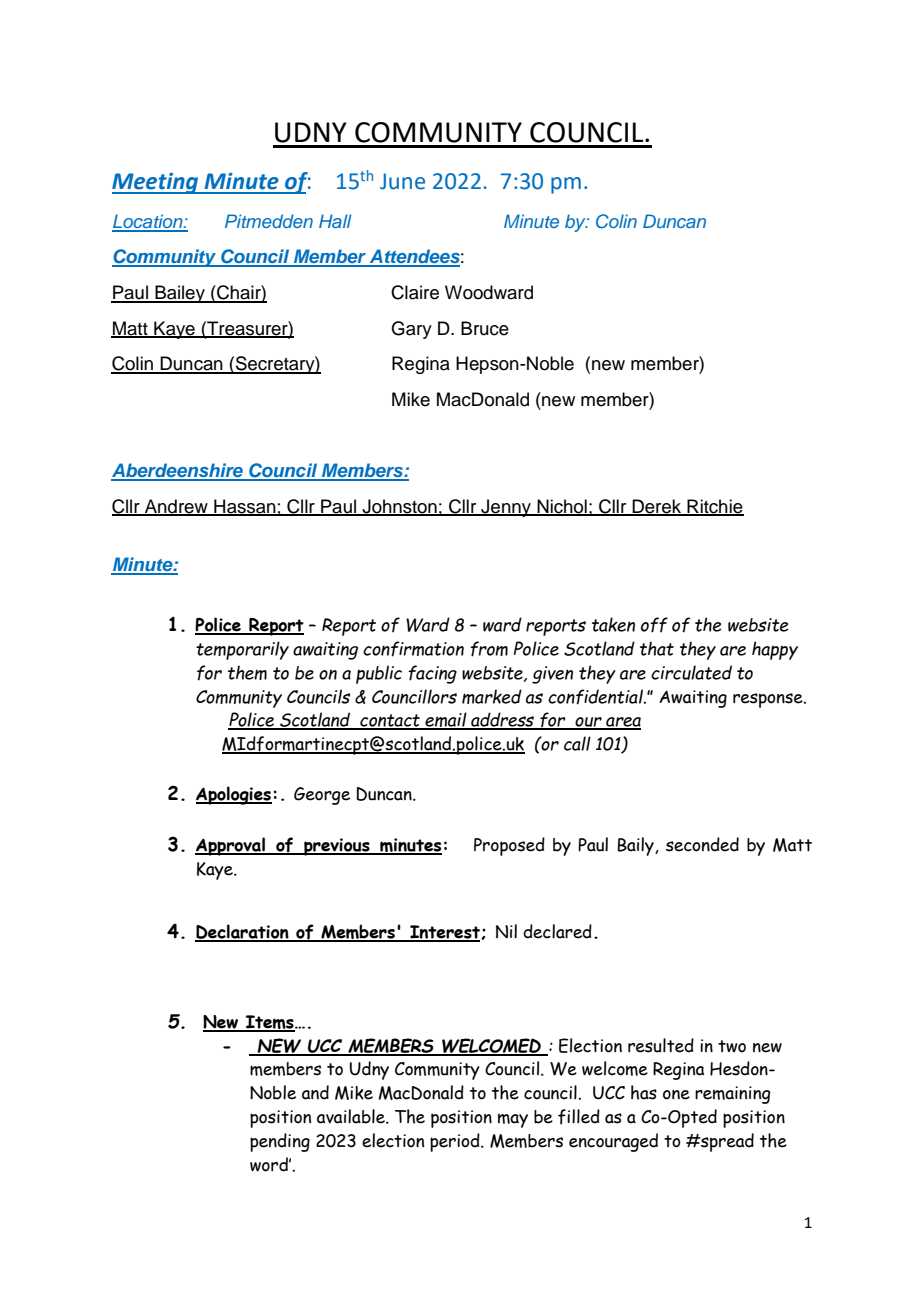 The image size is (924, 1308). What do you see at coordinates (280, 1142) in the image?
I see `pending` at bounding box center [280, 1142].
